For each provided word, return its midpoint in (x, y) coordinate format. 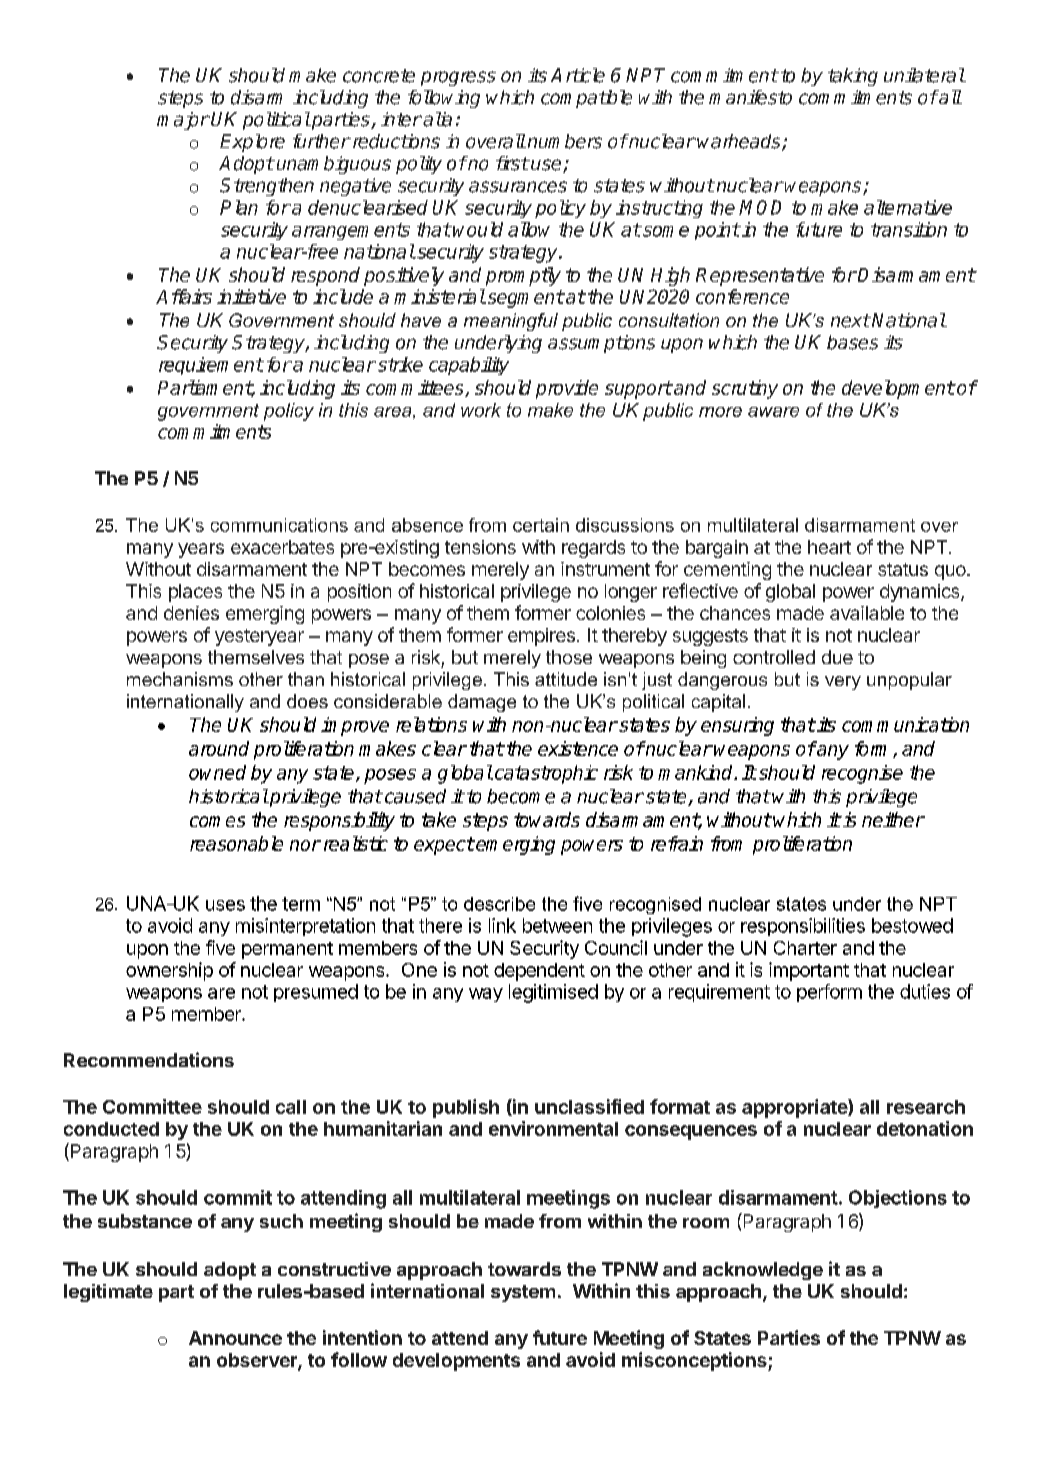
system (523, 1293)
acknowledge (763, 1271)
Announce (235, 1338)
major (183, 121)
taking (853, 77)
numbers (565, 141)
